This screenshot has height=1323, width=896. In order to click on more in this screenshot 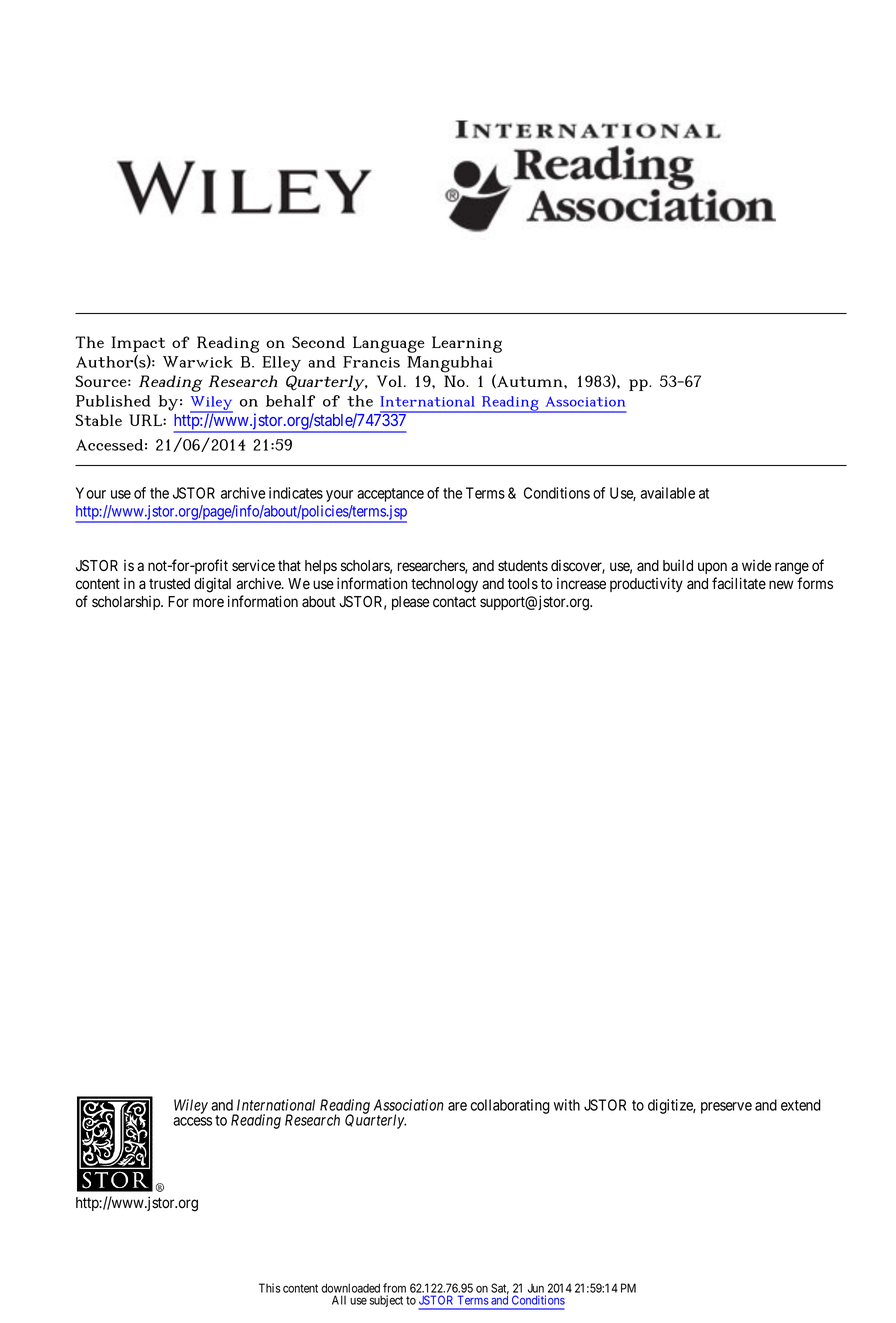, I will do `click(208, 603)`.
